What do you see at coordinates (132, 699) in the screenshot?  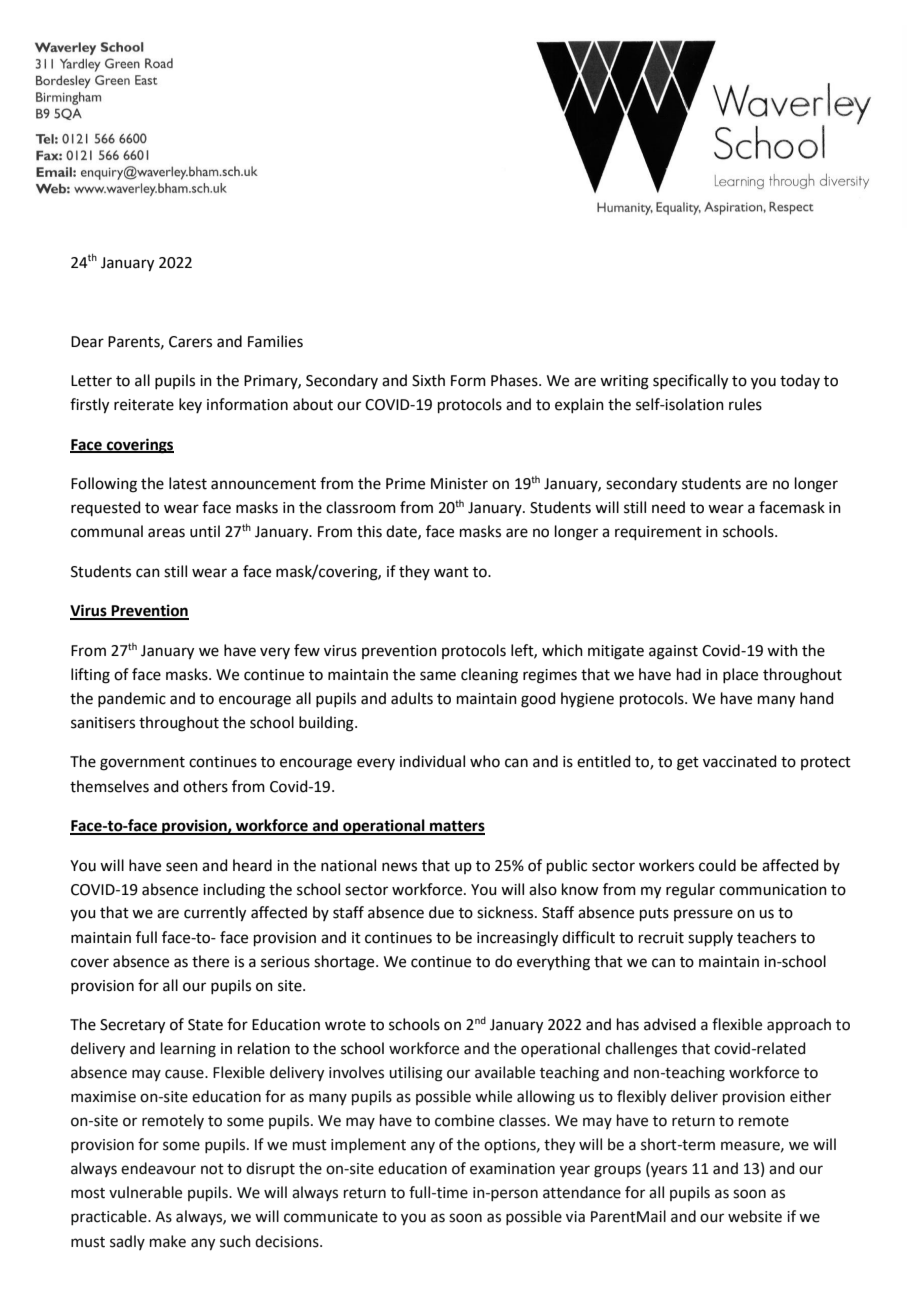 I see `pandemic` at bounding box center [132, 699].
